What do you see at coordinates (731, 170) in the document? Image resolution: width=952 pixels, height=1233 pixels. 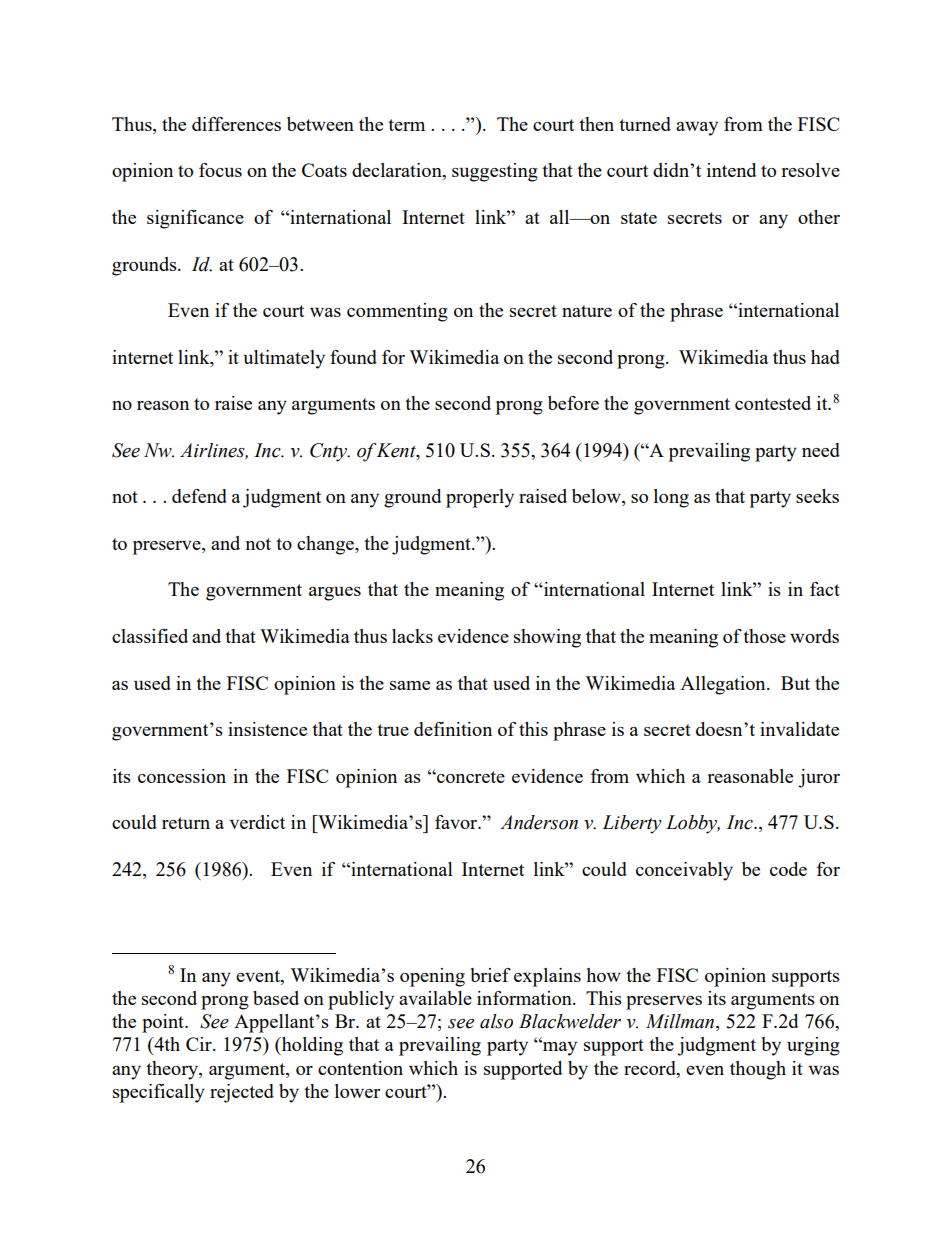 I see `intend` at bounding box center [731, 170].
